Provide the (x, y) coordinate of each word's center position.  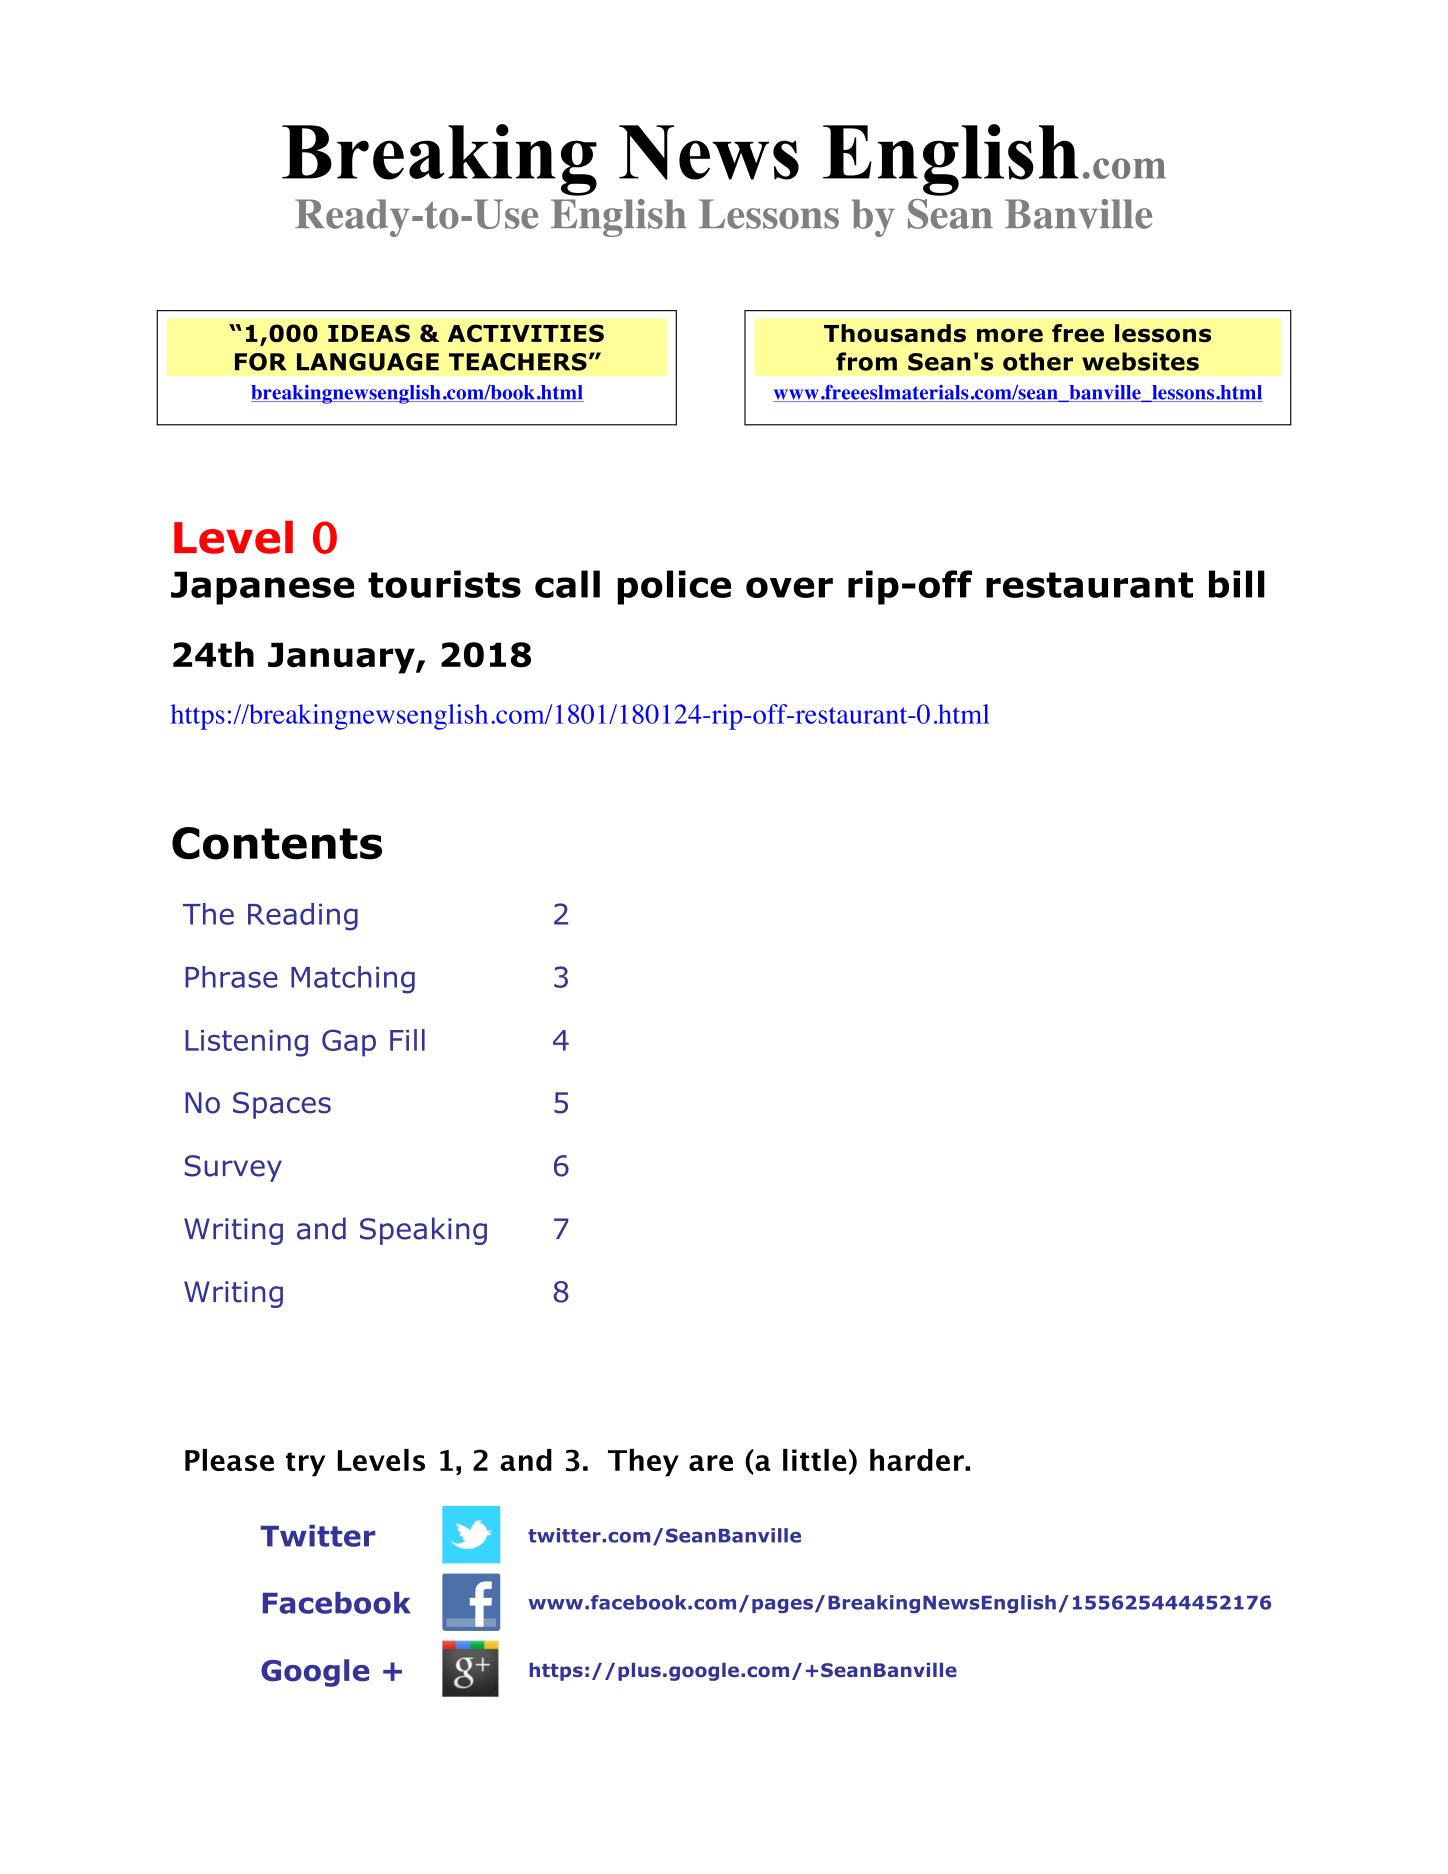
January (342, 658)
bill (1237, 584)
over (789, 587)
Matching (353, 980)
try (305, 1464)
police (674, 587)
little (815, 1460)
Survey (233, 1168)
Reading (303, 917)
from (866, 361)
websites (1140, 361)
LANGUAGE (368, 362)
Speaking (423, 1231)
